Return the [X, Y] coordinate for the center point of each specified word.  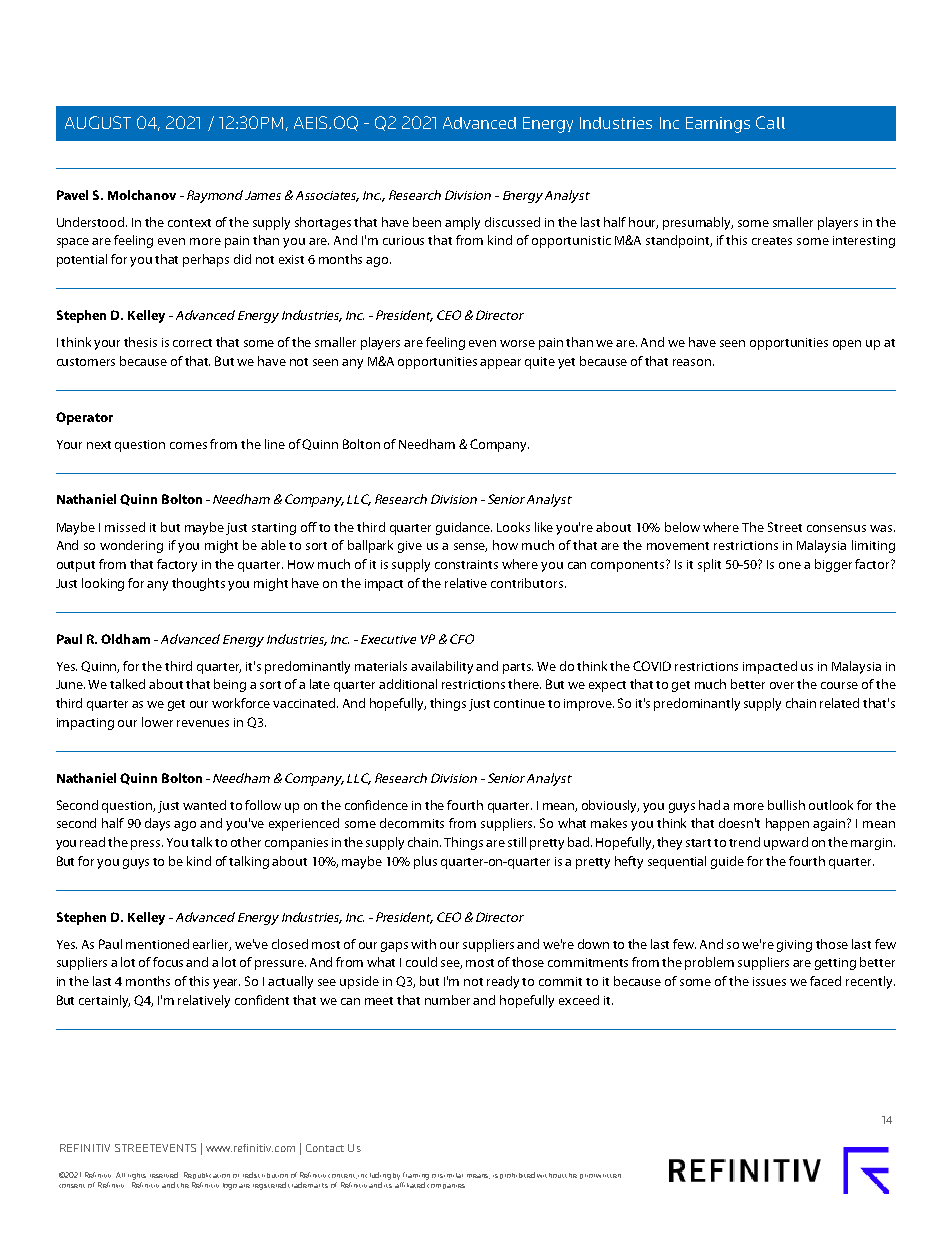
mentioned [157, 944]
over [782, 685]
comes [188, 445]
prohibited [517, 1175]
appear [500, 364]
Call [770, 122]
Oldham [125, 639]
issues [769, 981]
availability [442, 667]
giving [794, 946]
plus [425, 862]
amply [462, 223]
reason [692, 362]
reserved [164, 1175]
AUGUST [98, 122]
